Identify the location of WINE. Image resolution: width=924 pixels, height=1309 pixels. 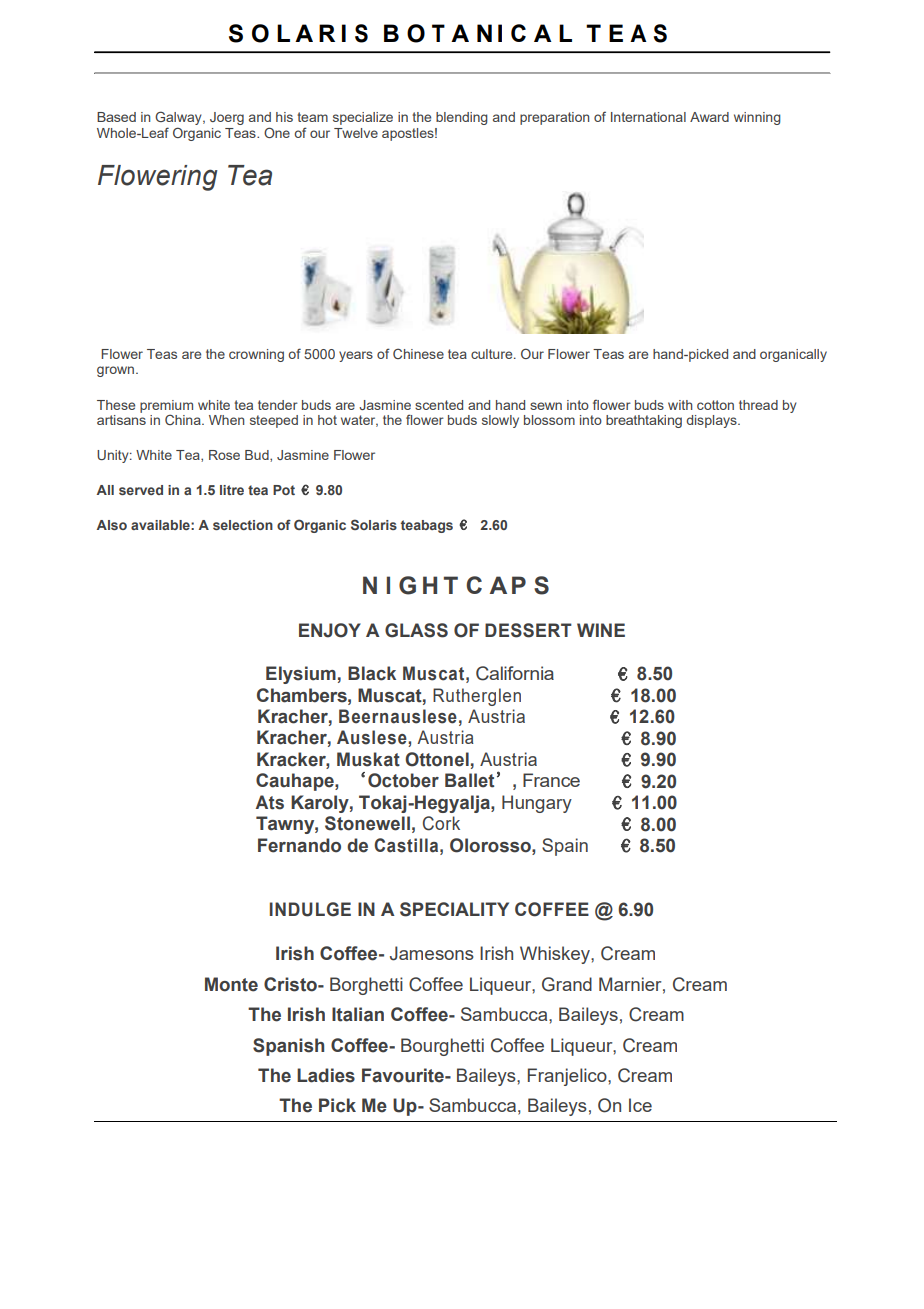
(601, 630).
